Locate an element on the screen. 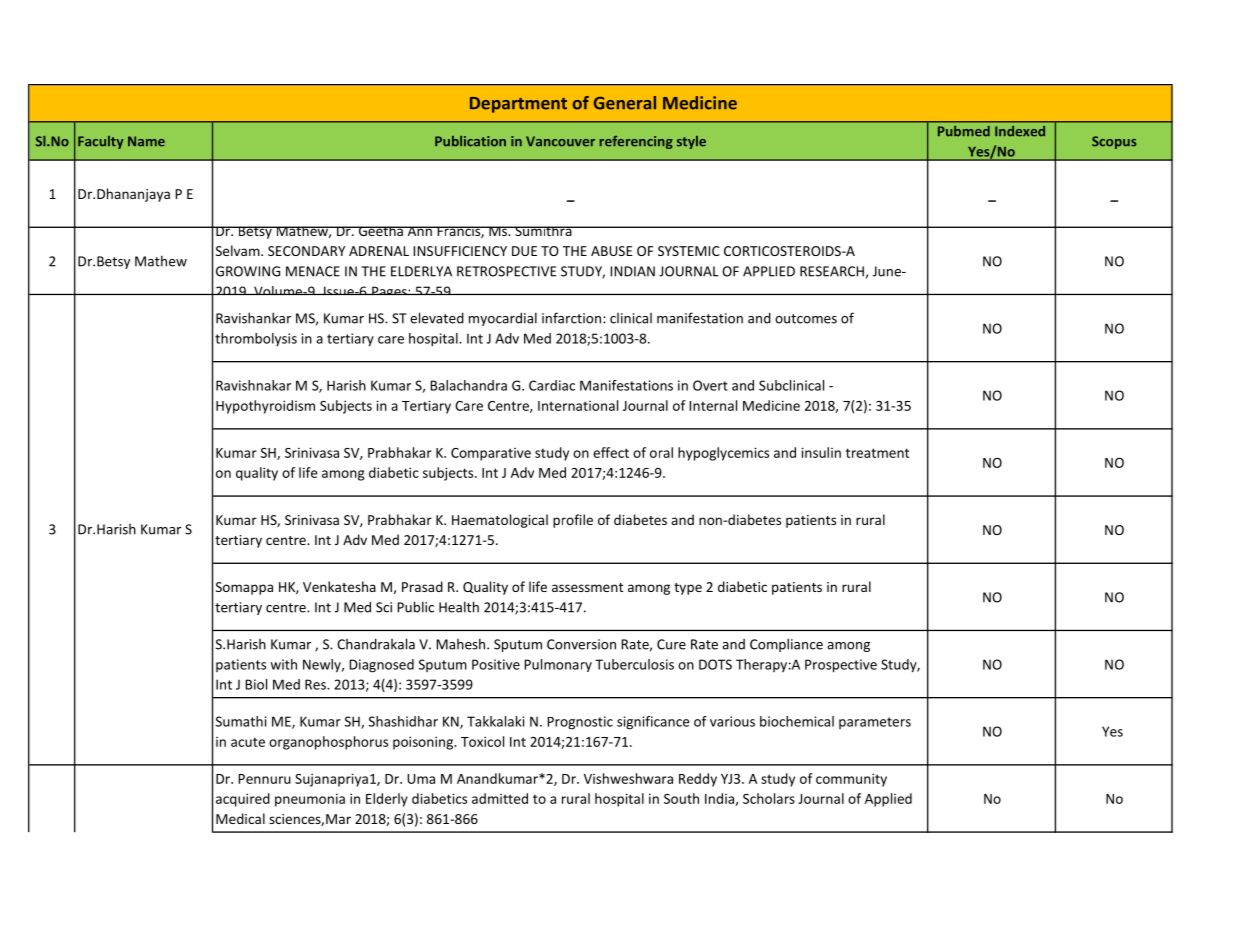 The image size is (1233, 952). treatment is located at coordinates (877, 453).
